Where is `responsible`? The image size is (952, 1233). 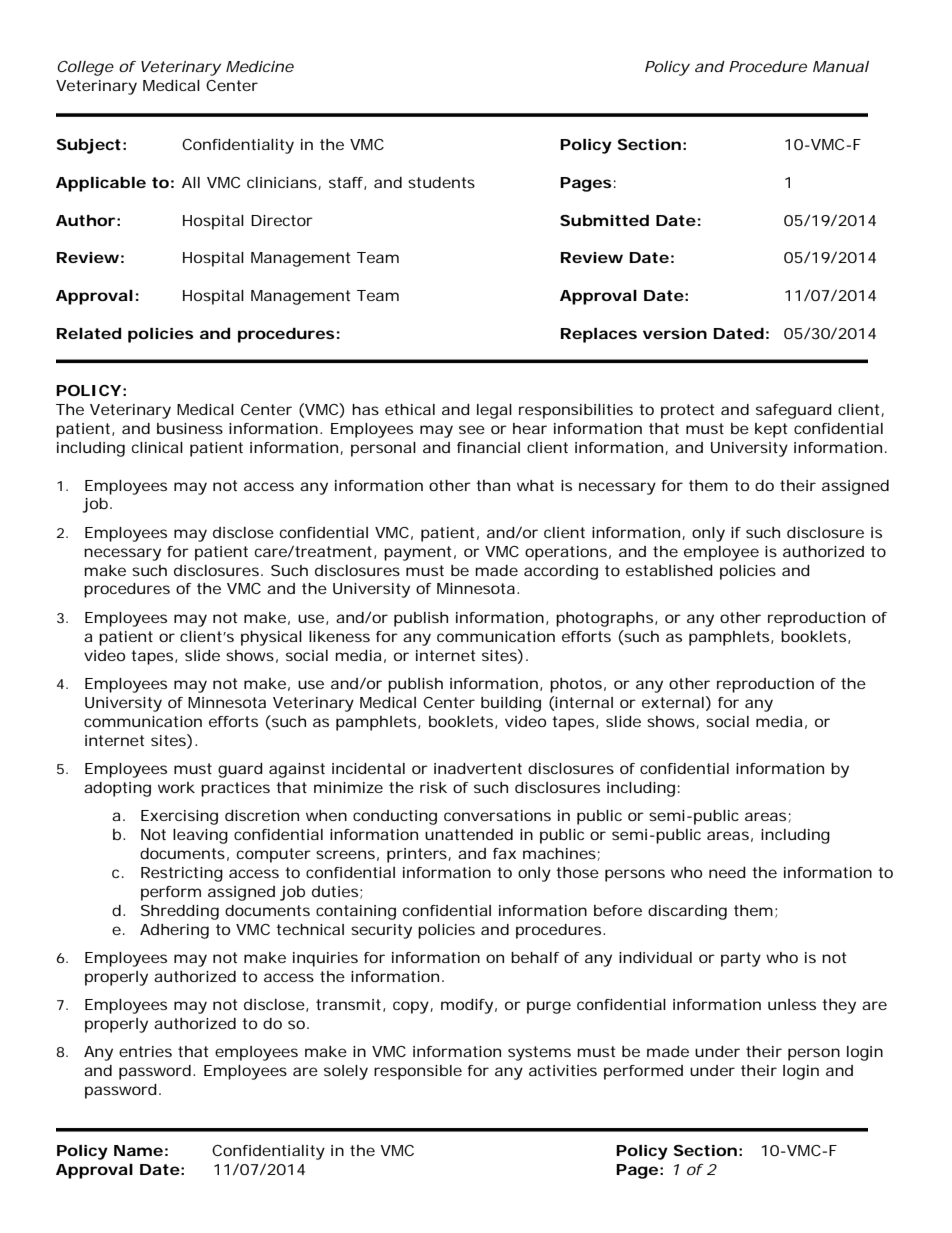 responsible is located at coordinates (418, 1072).
